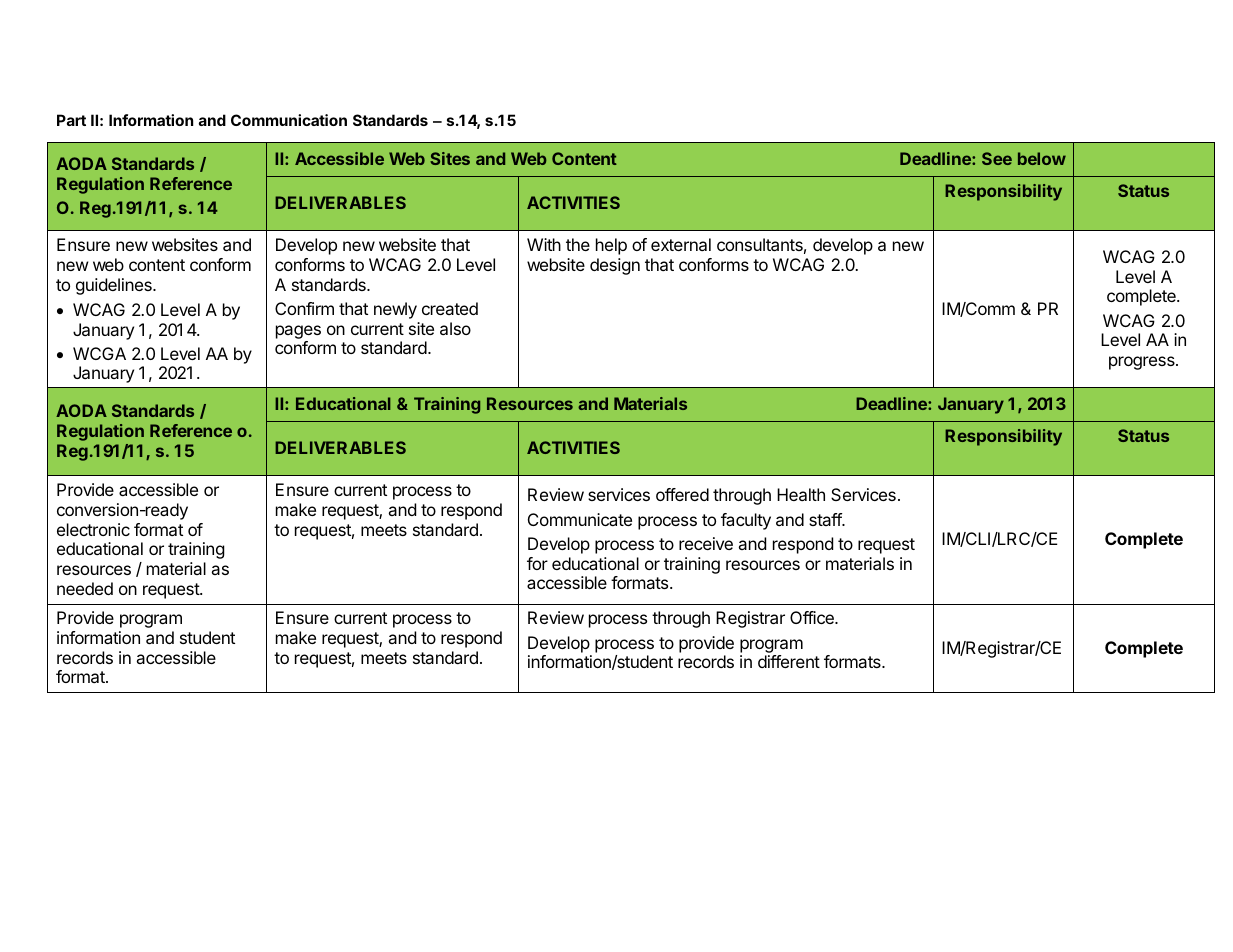  I want to click on Part, so click(71, 120).
